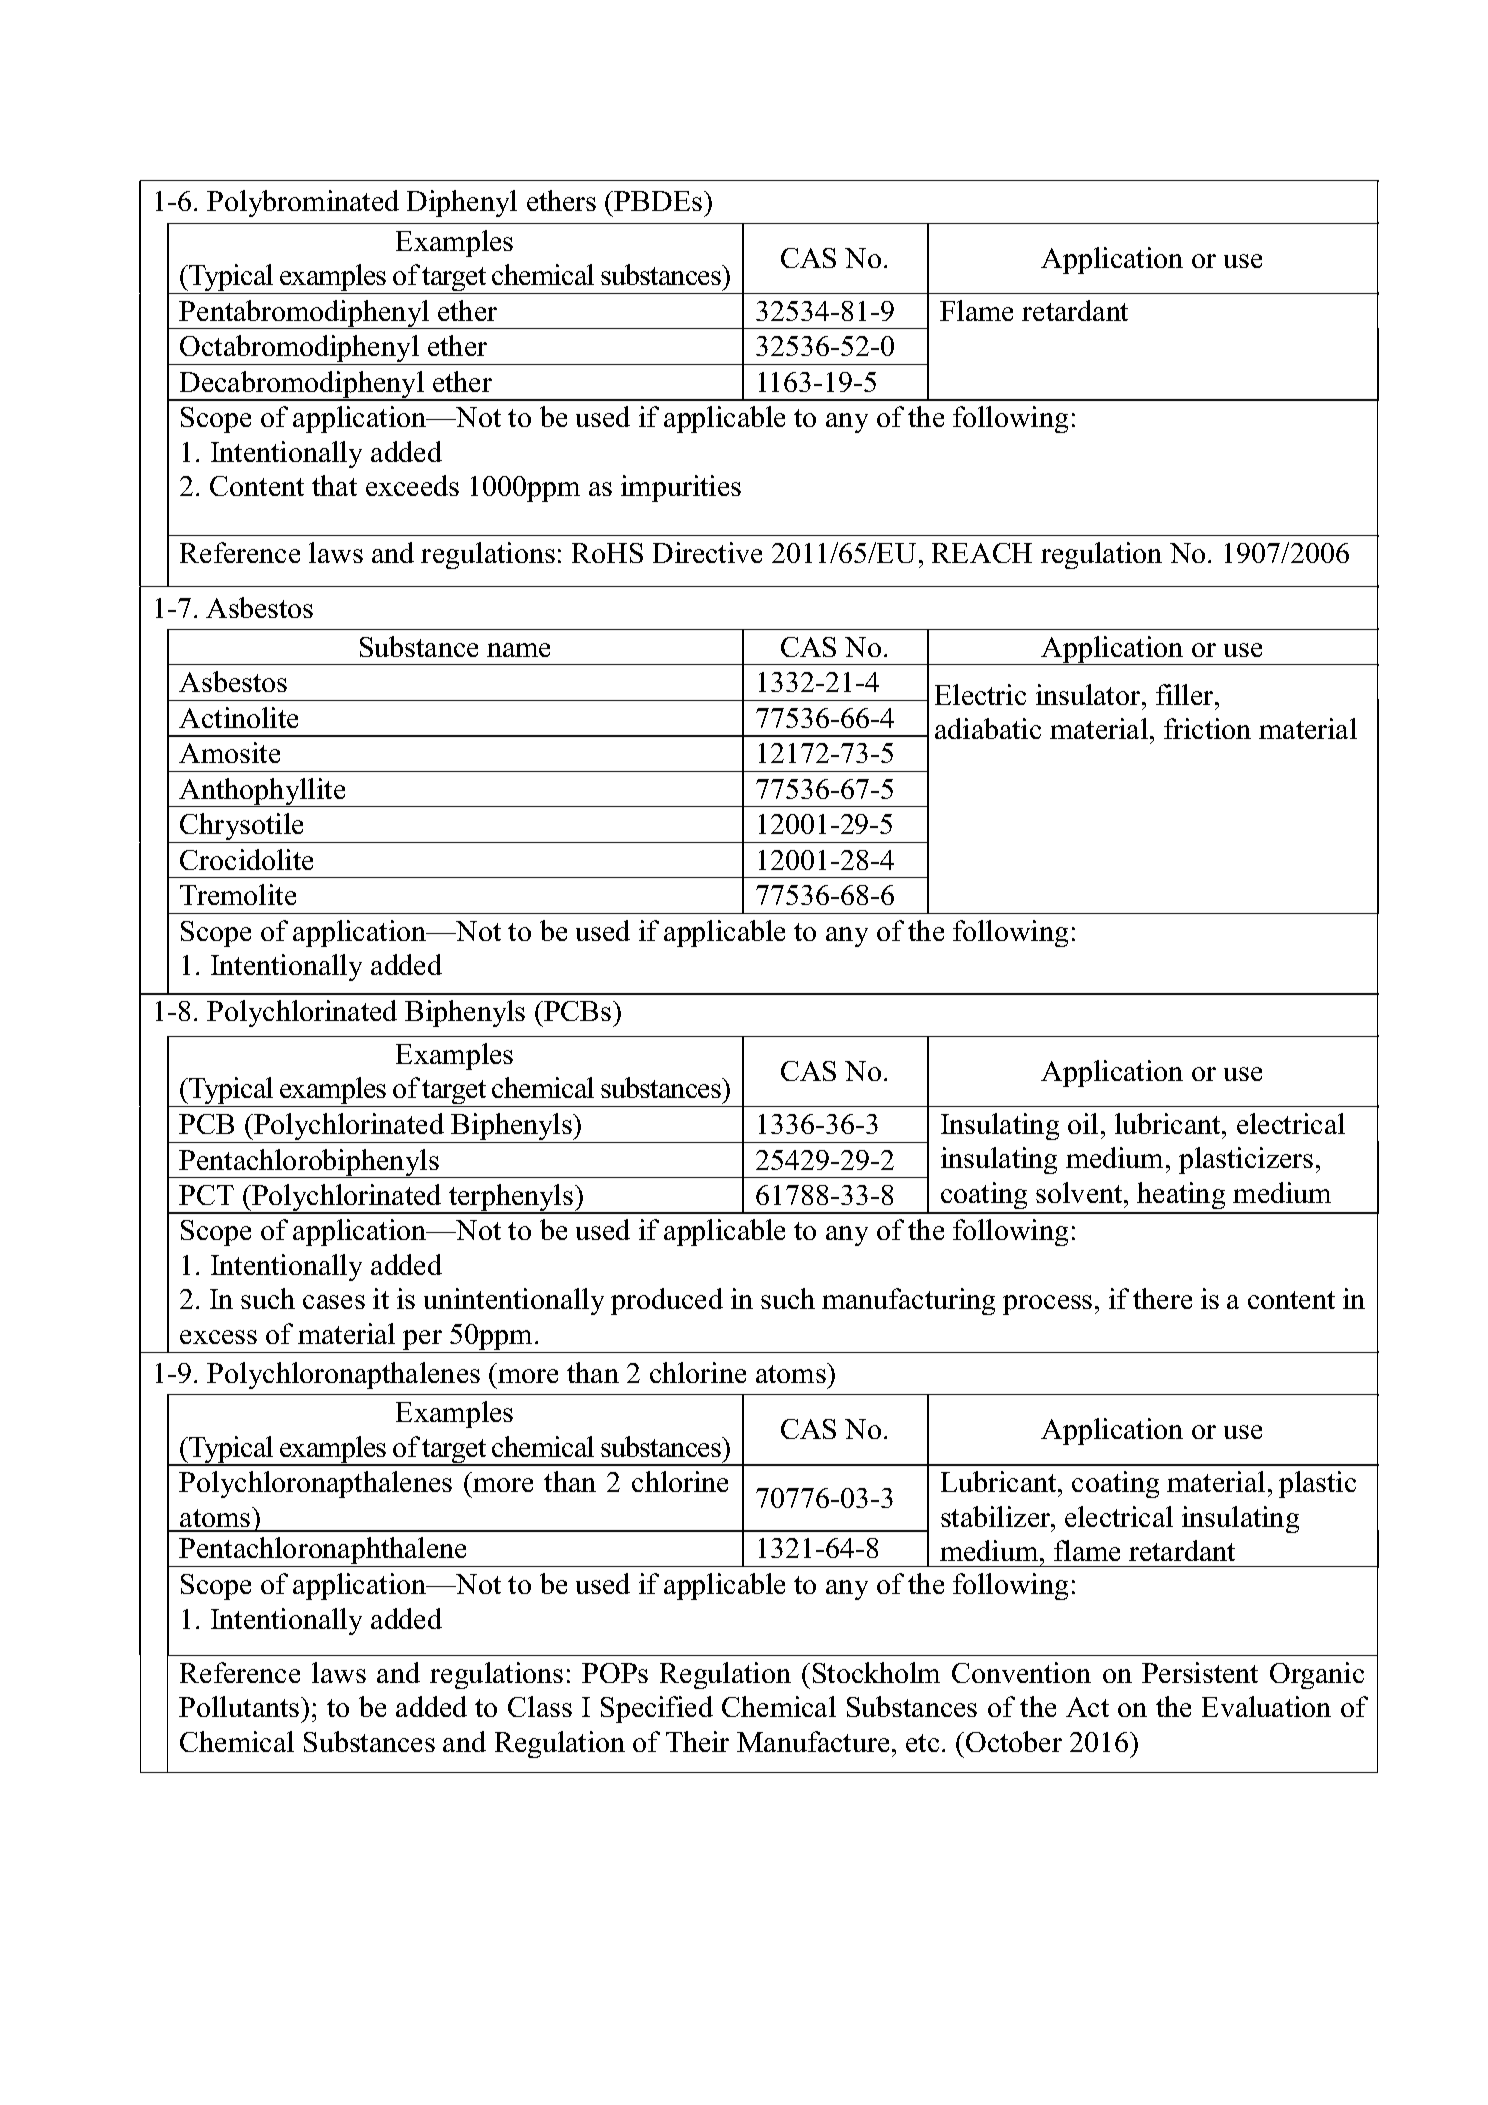 The width and height of the document is (1488, 2105). Describe the element at coordinates (243, 828) in the document. I see `Chrysotile` at that location.
